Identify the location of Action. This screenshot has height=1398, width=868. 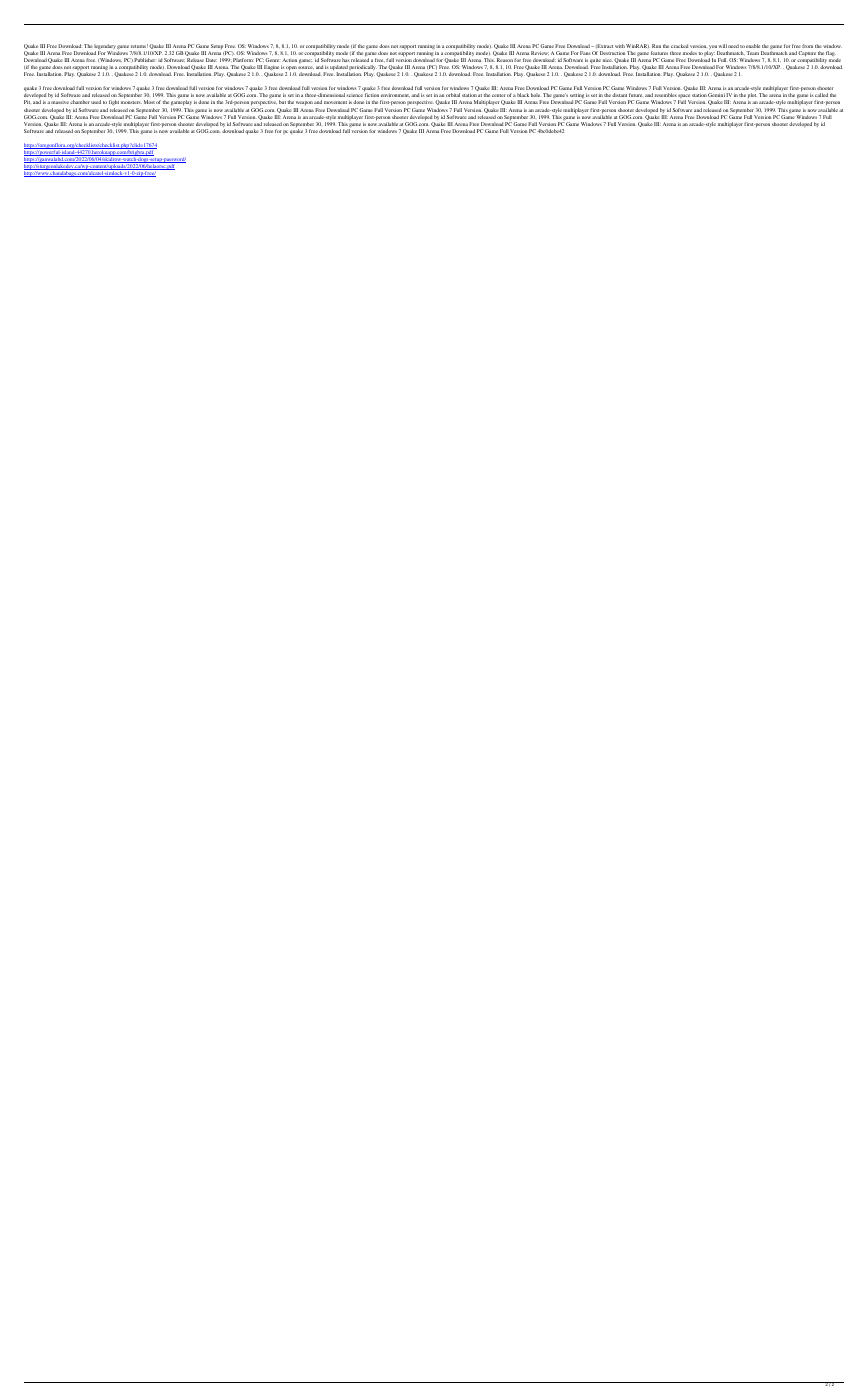
(289, 60).
